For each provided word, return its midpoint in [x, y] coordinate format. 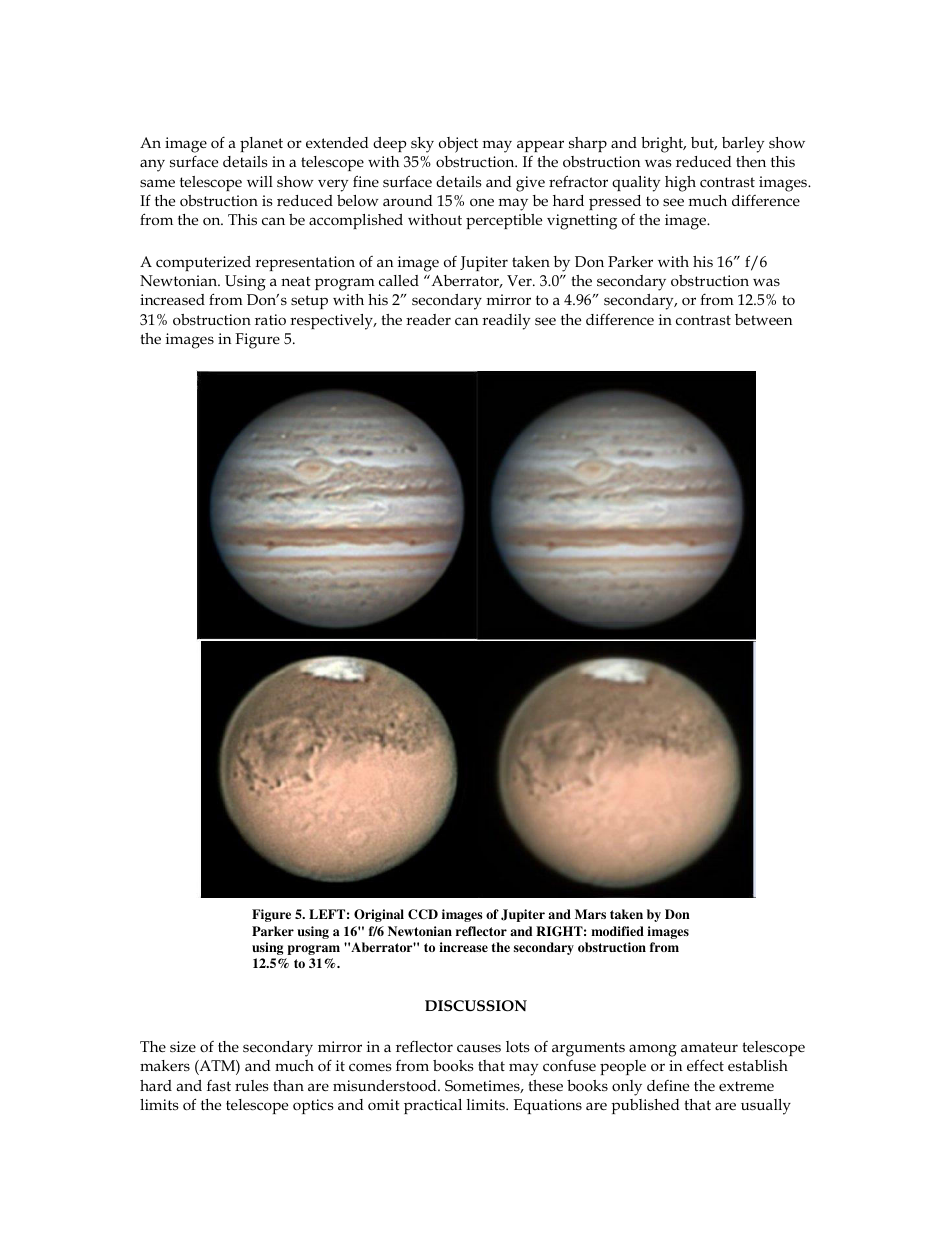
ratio [270, 319]
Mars [590, 914]
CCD [423, 914]
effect [705, 1065]
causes [479, 1048]
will [260, 181]
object [458, 145]
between [763, 319]
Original [379, 915]
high [680, 184]
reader [428, 319]
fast [219, 1085]
